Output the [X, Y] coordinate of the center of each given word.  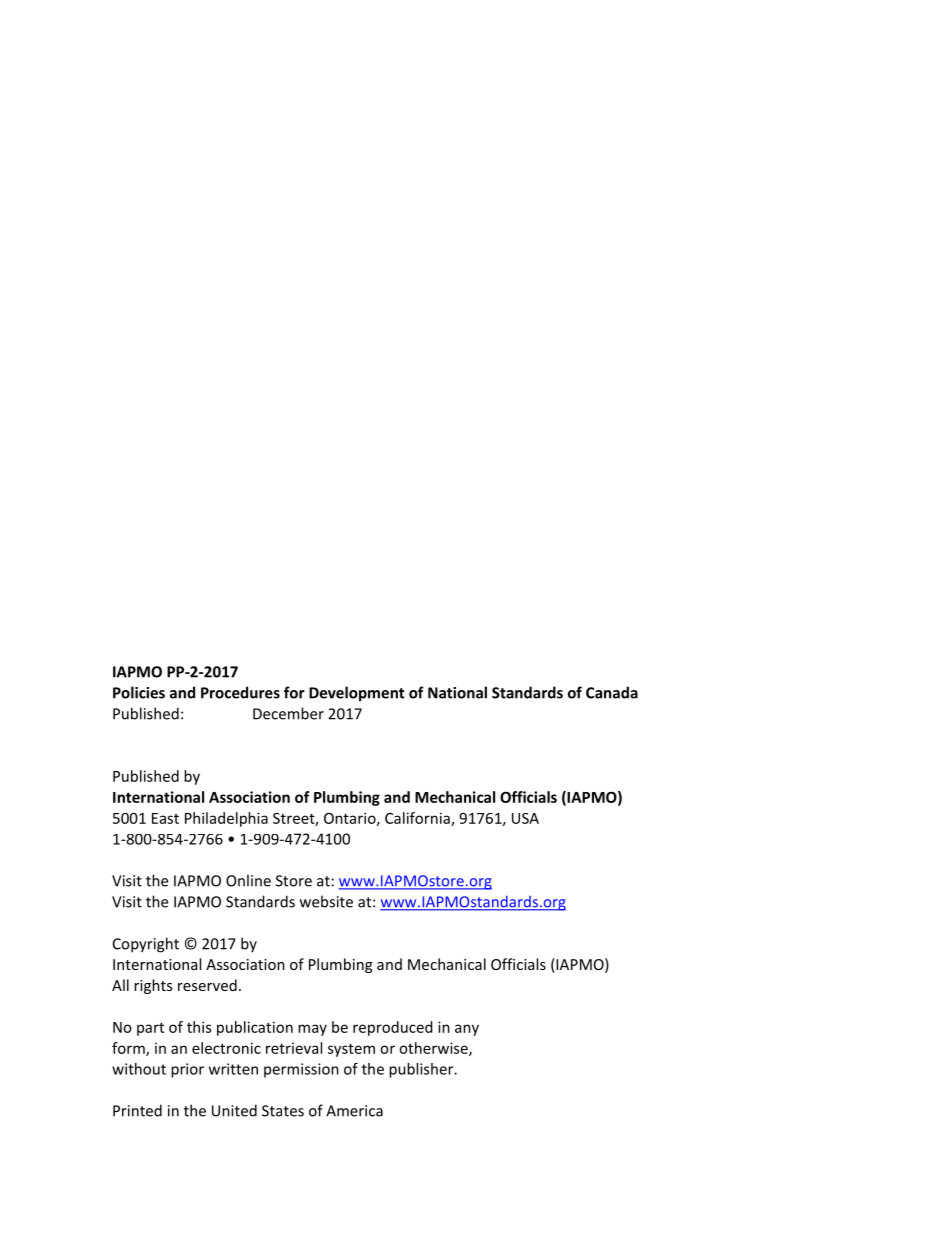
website [326, 901]
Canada [612, 692]
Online [248, 880]
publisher [422, 1070]
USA [525, 818]
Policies [139, 692]
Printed [137, 1110]
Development [356, 694]
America [354, 1111]
